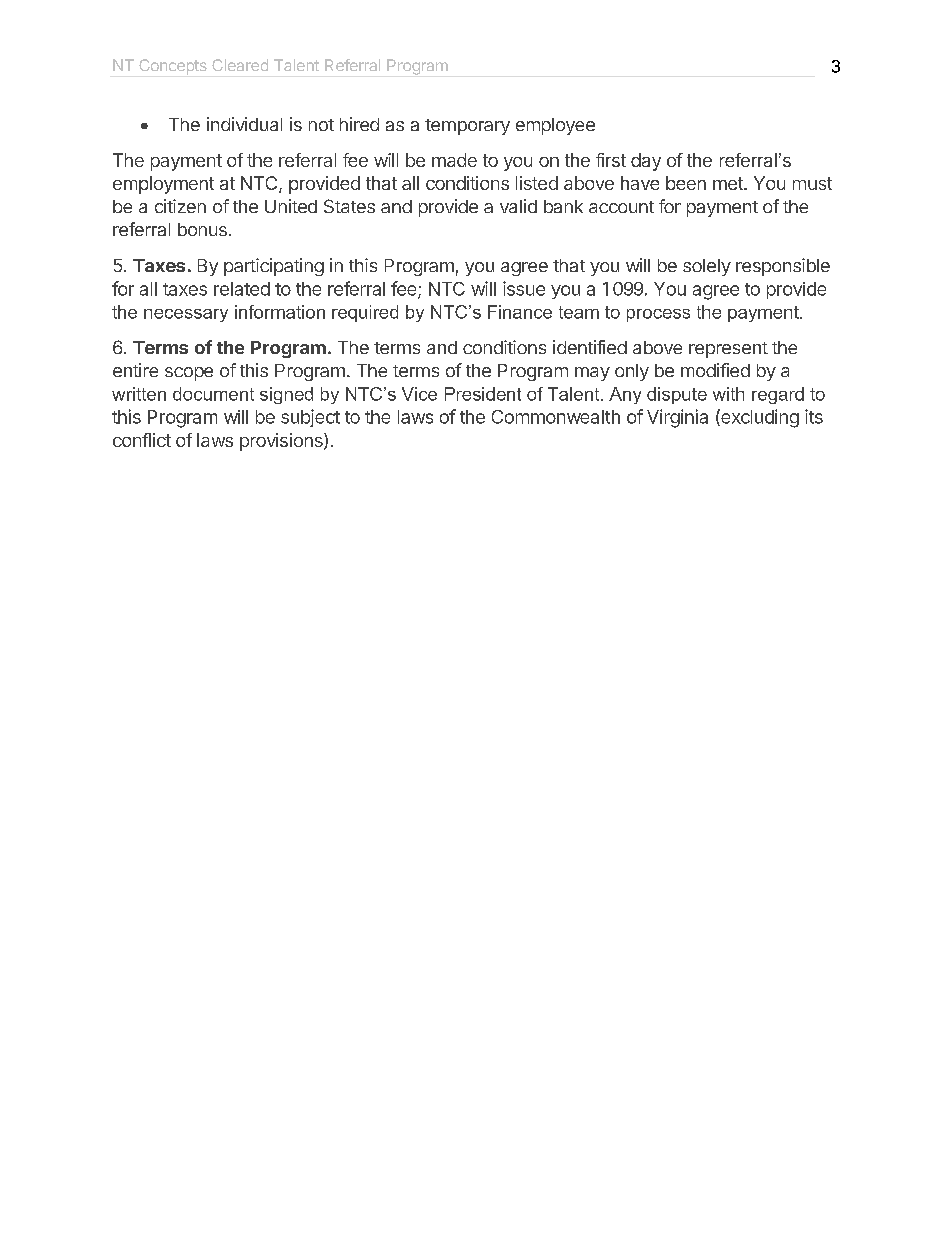 The image size is (952, 1233). Describe the element at coordinates (759, 418) in the image. I see `excluding` at that location.
